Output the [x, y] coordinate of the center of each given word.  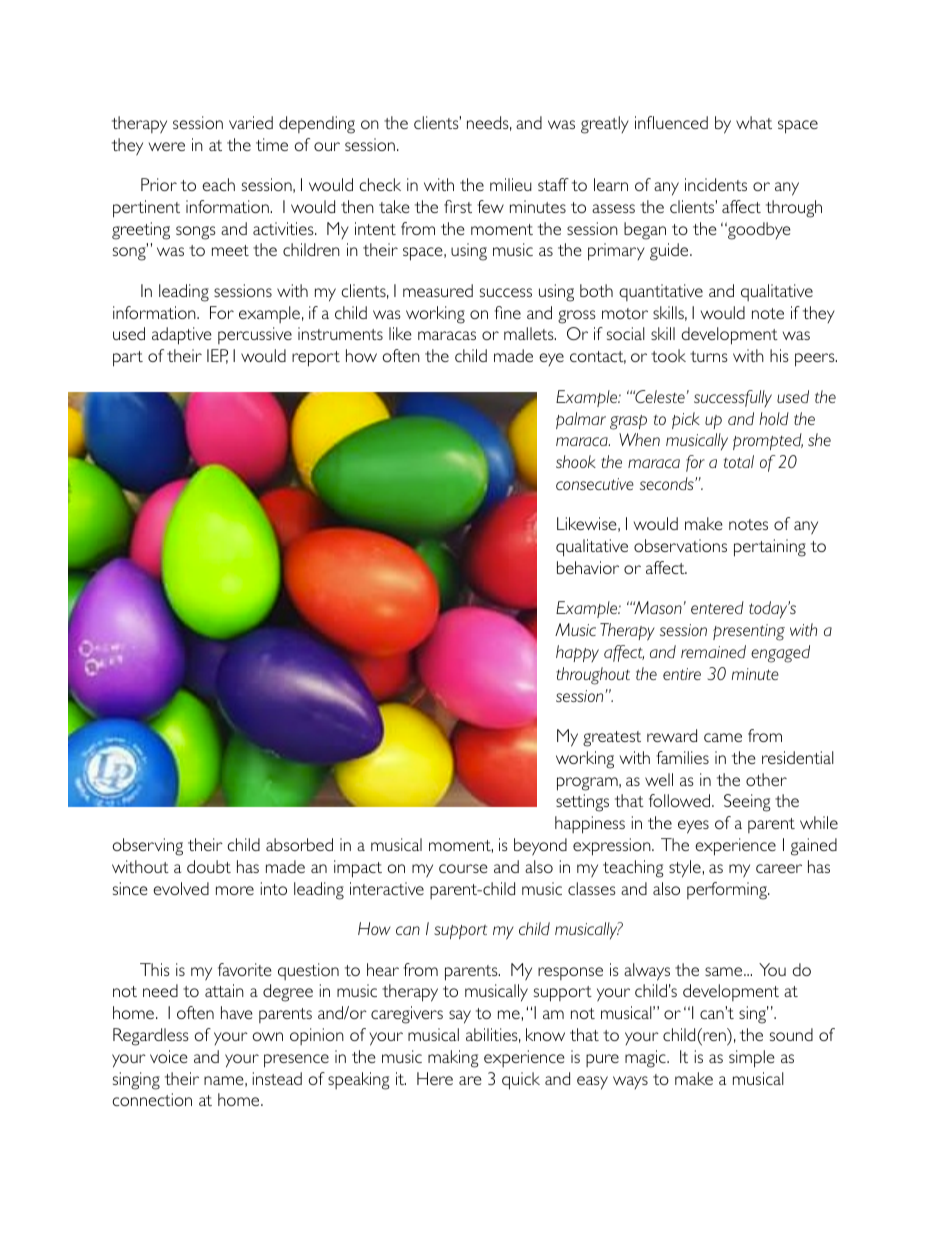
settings [582, 803]
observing [148, 847]
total [739, 461]
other [766, 779]
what [754, 122]
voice [169, 1056]
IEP [217, 356]
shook [576, 461]
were [167, 146]
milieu [511, 184]
